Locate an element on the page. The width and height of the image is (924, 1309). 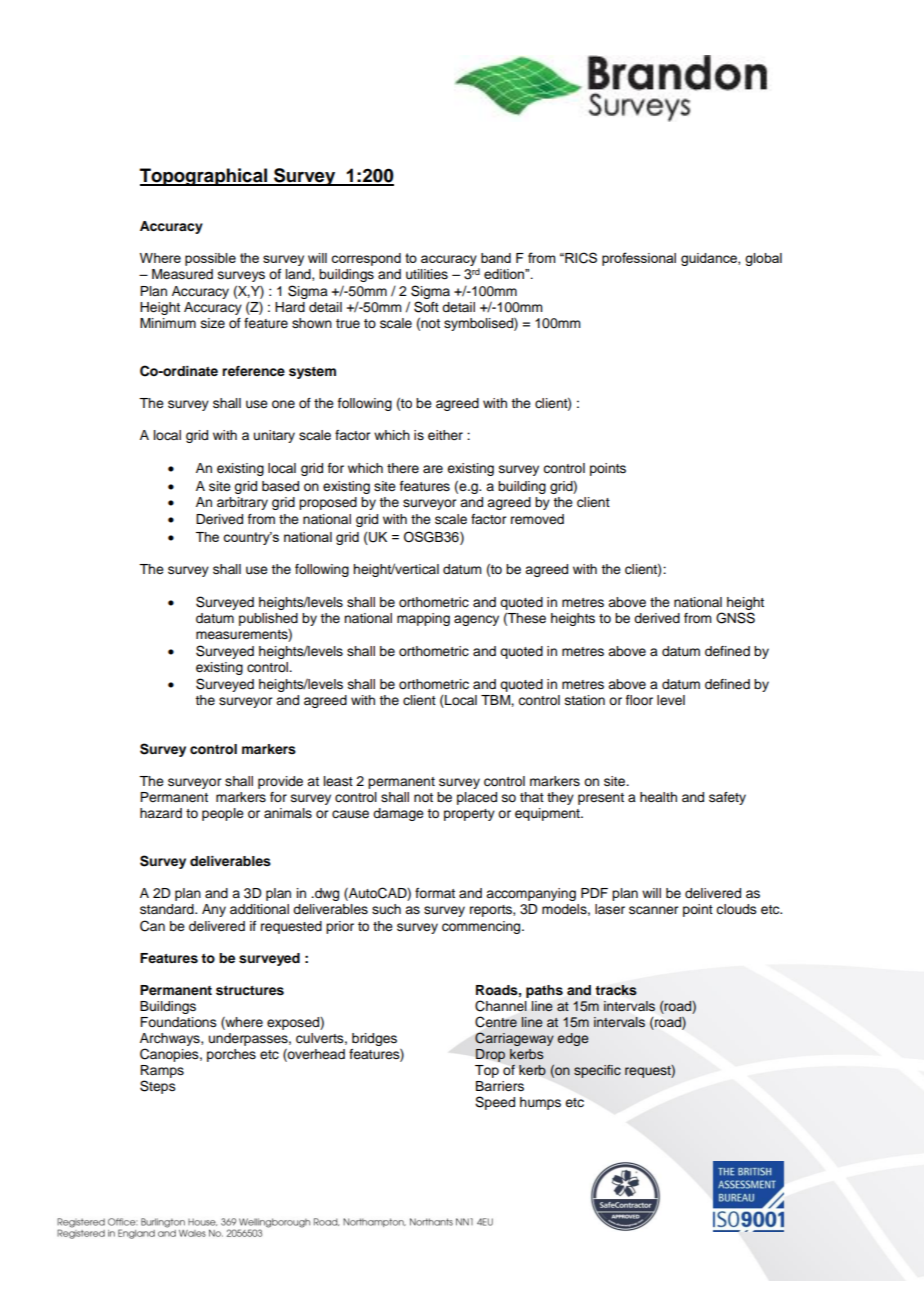
Drop is located at coordinates (490, 1055).
